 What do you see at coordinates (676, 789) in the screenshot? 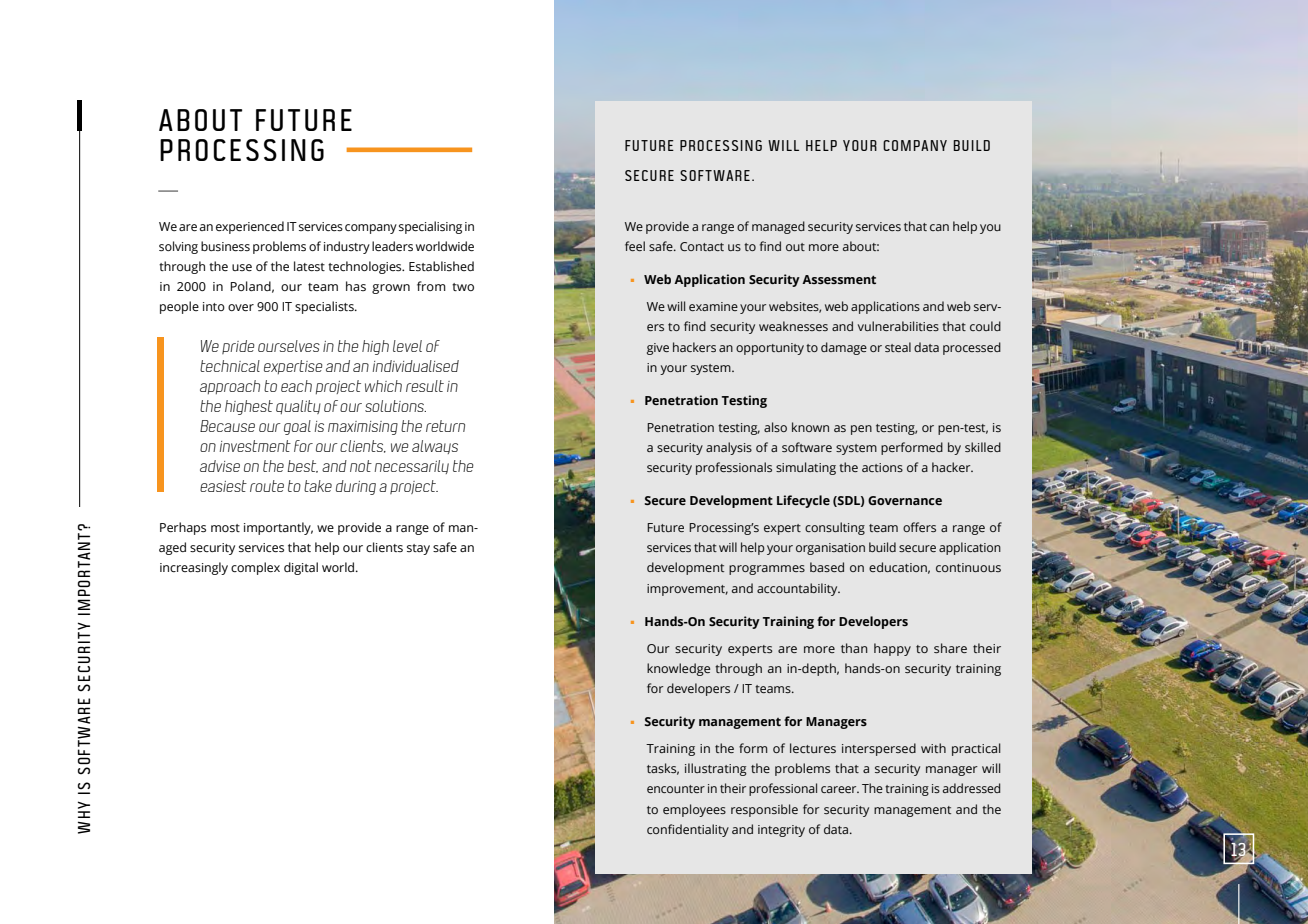
I see `encounter` at bounding box center [676, 789].
